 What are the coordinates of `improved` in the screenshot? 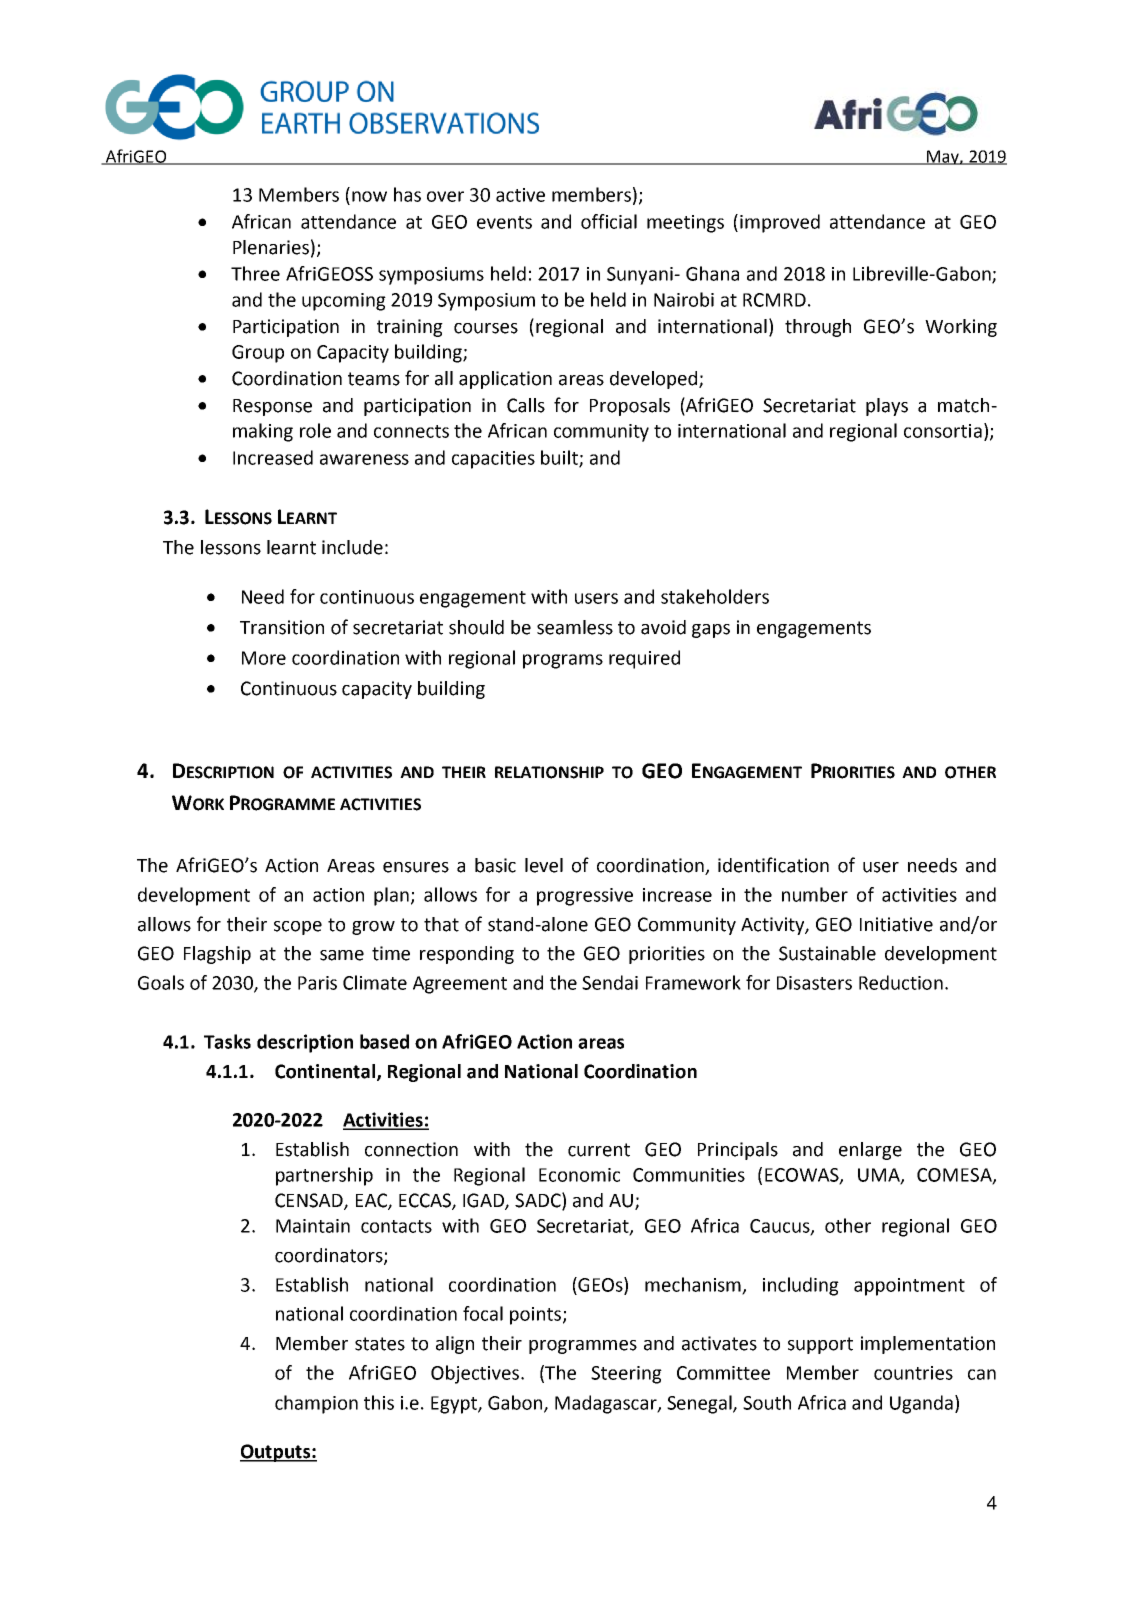 It's located at (780, 223).
